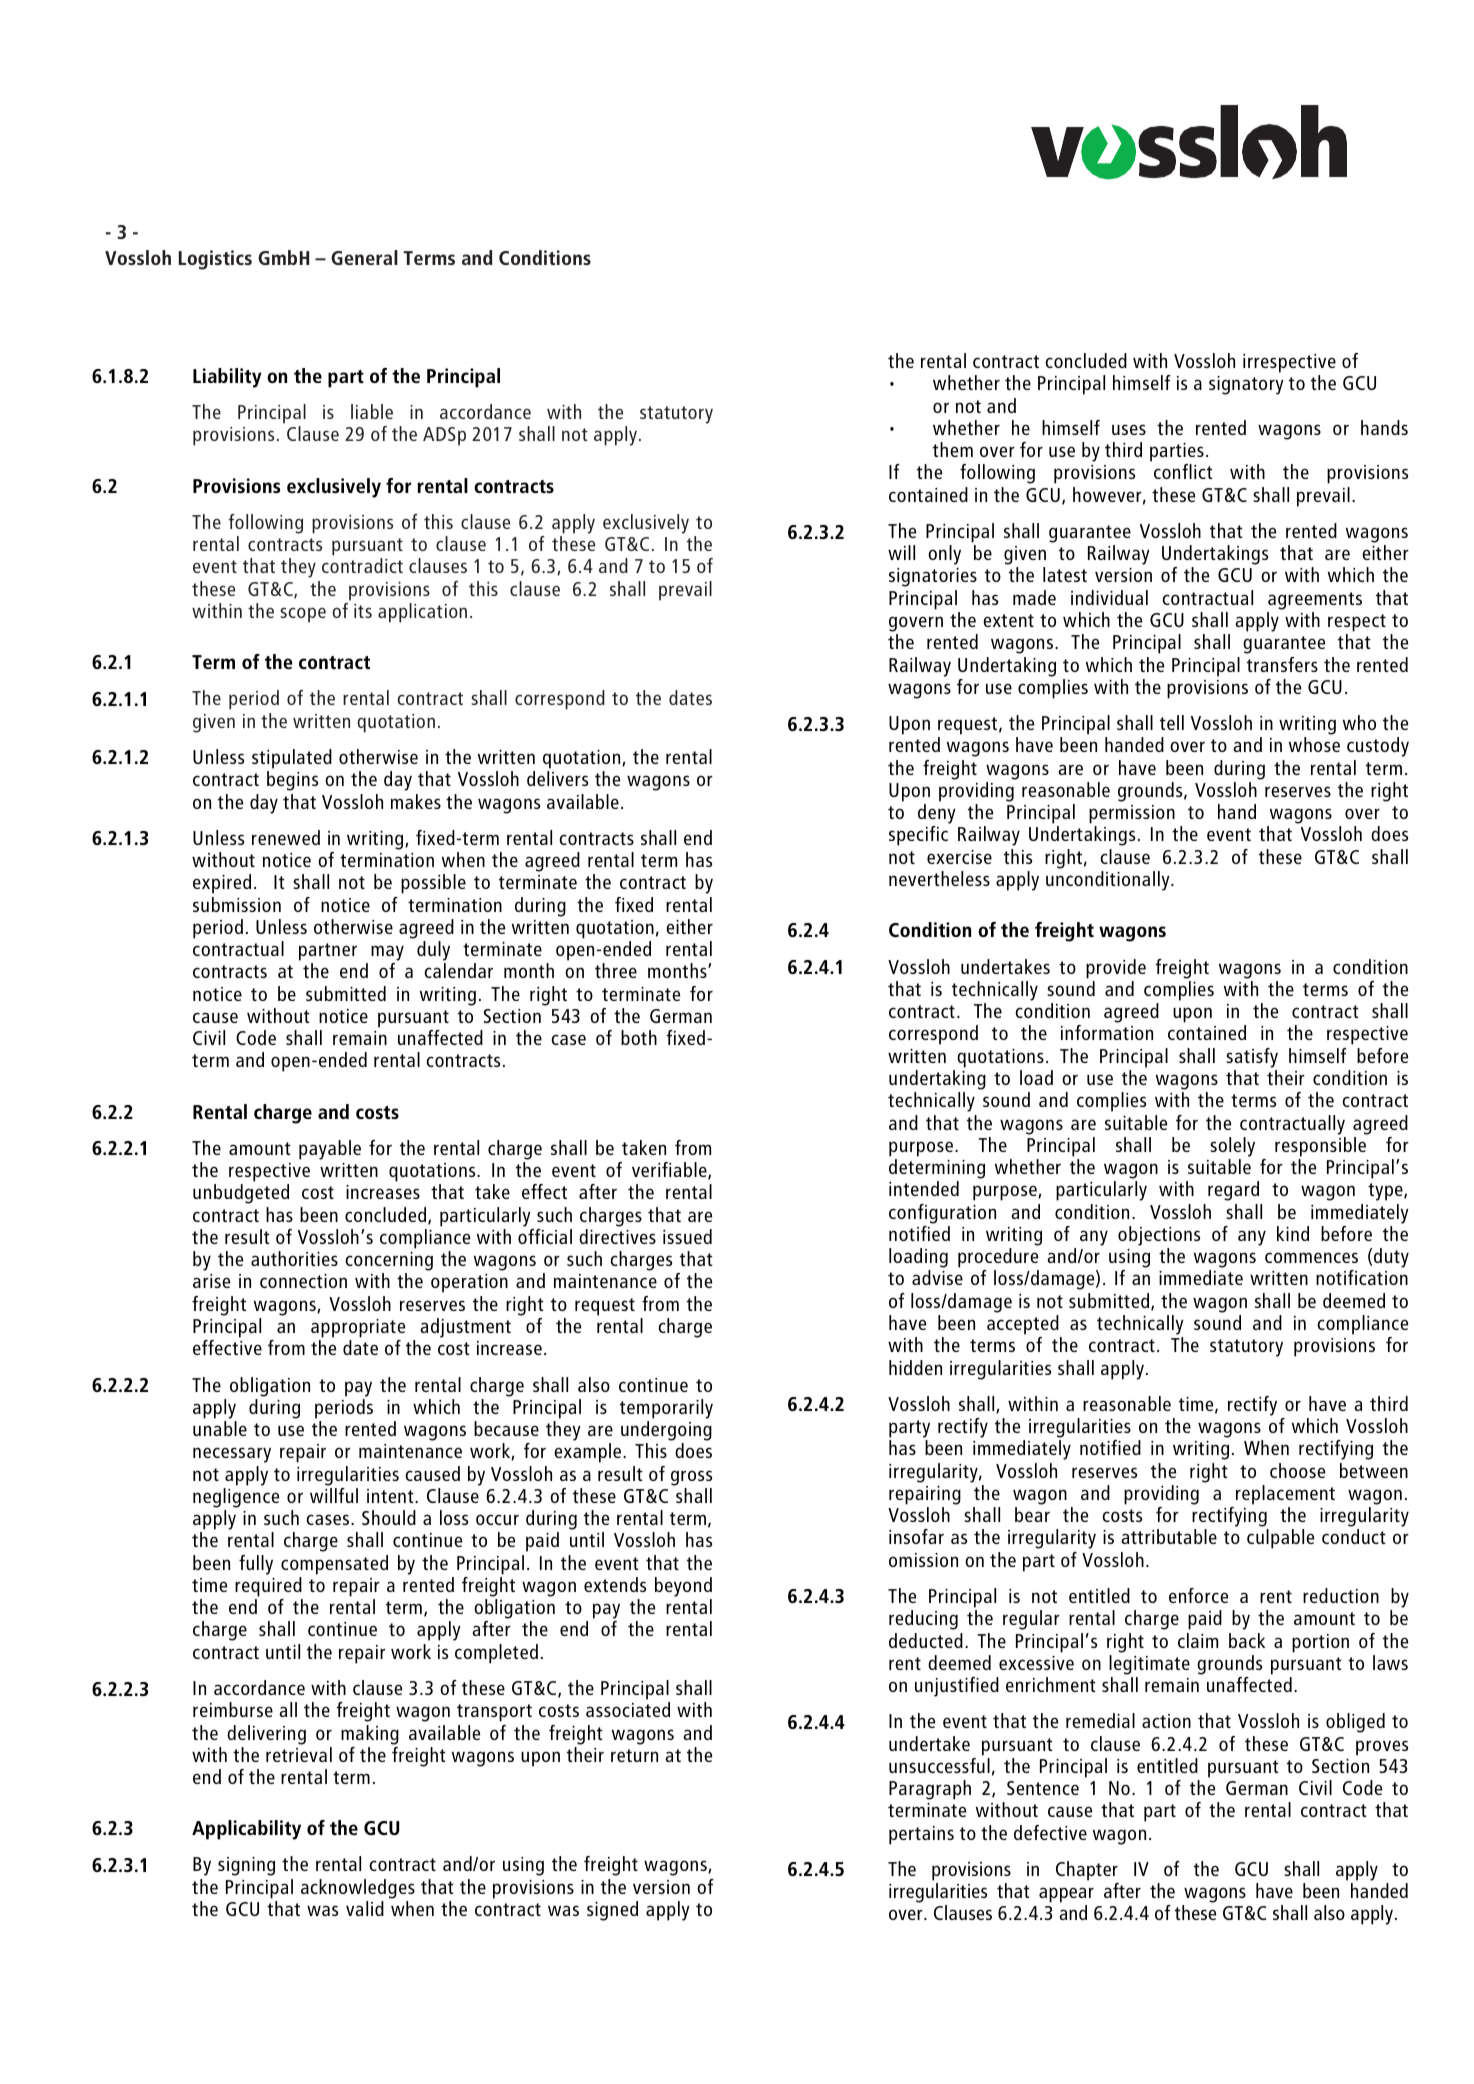 This screenshot has height=2084, width=1474. What do you see at coordinates (1246, 385) in the screenshot?
I see `signatory` at bounding box center [1246, 385].
